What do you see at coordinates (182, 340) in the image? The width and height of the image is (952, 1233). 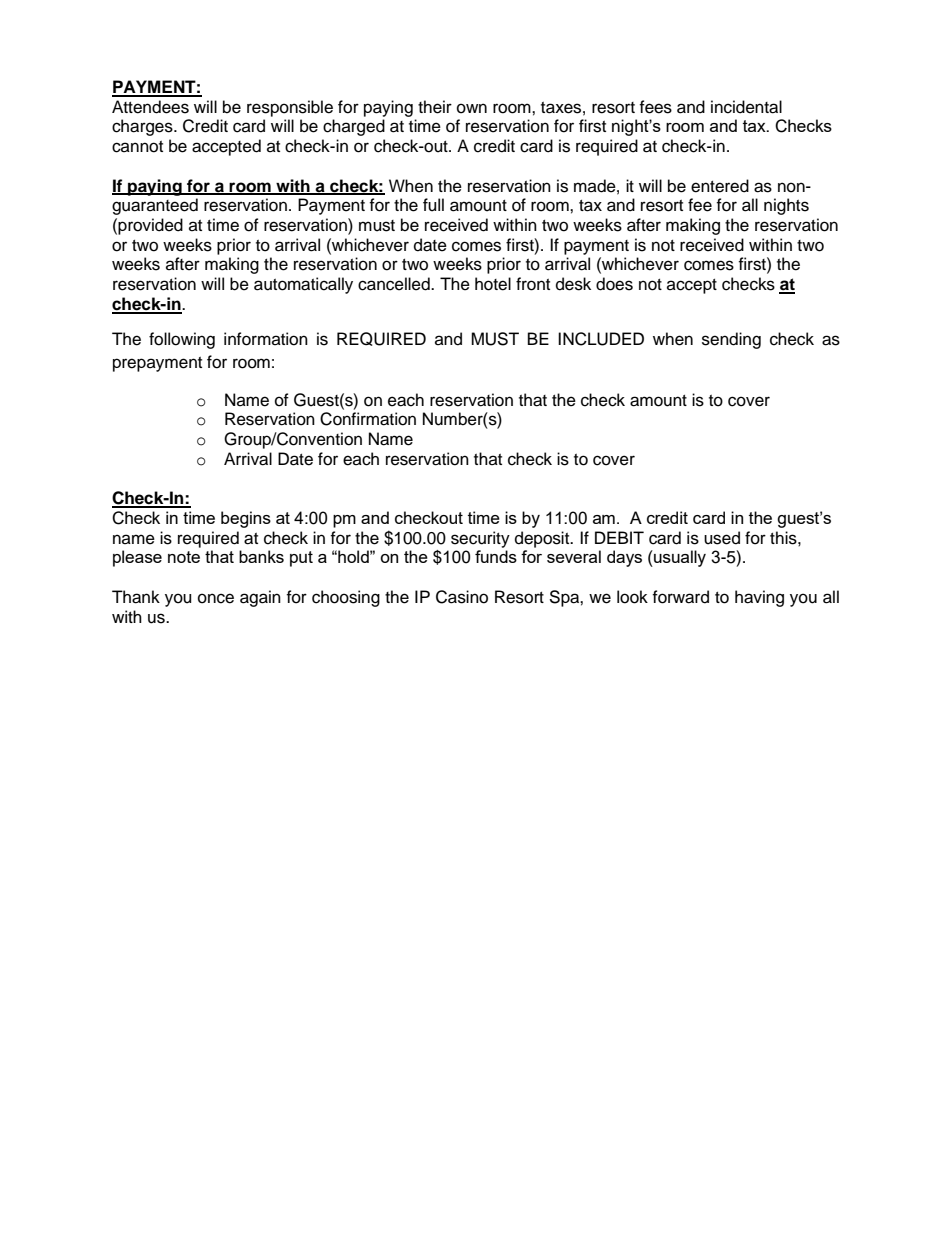 I see `following` at bounding box center [182, 340].
